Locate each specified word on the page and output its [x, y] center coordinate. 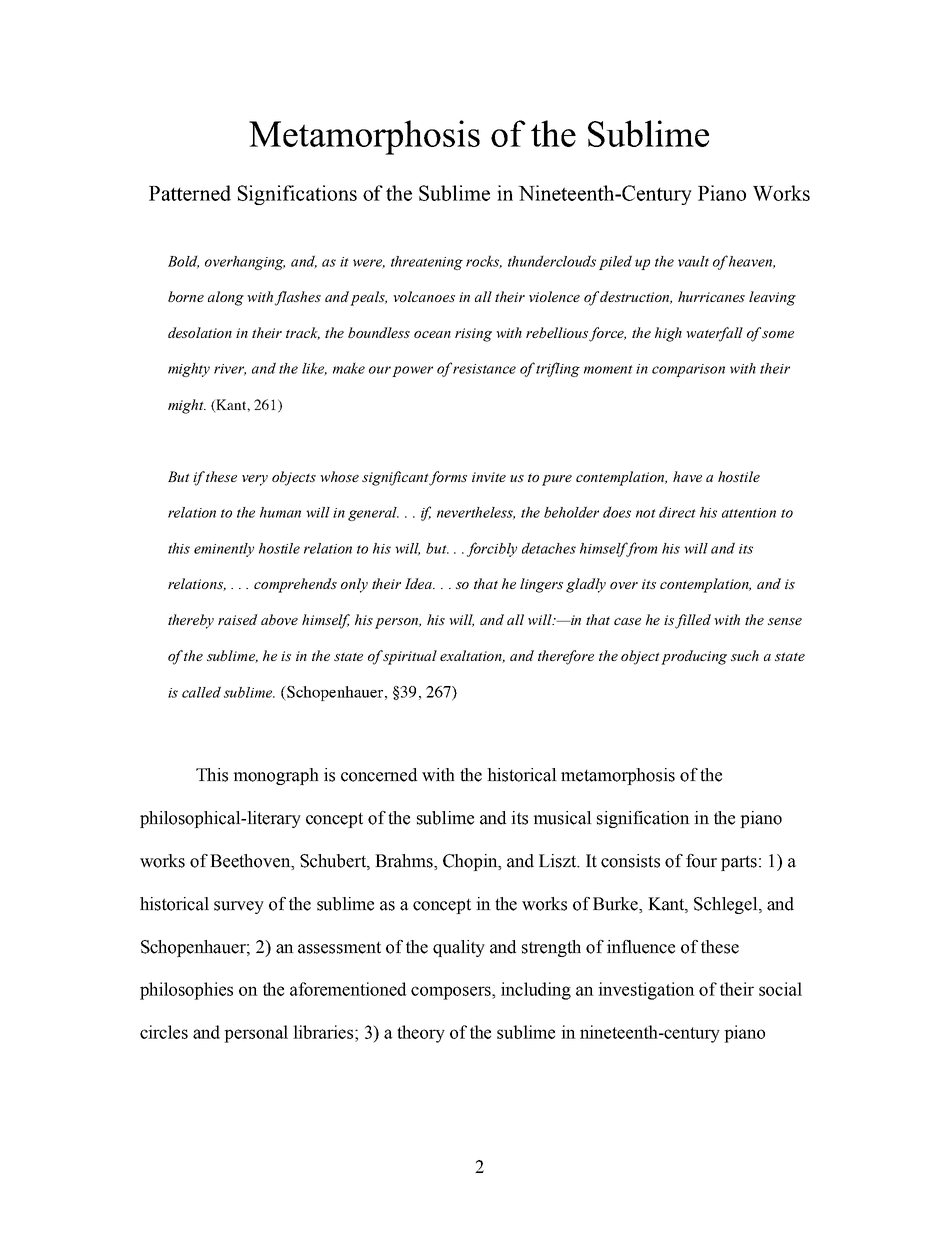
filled [693, 621]
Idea [420, 583]
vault [693, 261]
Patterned [190, 193]
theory [421, 1034]
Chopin [471, 862]
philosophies [186, 991]
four [701, 861]
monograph [276, 776]
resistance [484, 369]
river [230, 370]
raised [238, 619]
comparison [688, 370]
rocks [484, 262]
